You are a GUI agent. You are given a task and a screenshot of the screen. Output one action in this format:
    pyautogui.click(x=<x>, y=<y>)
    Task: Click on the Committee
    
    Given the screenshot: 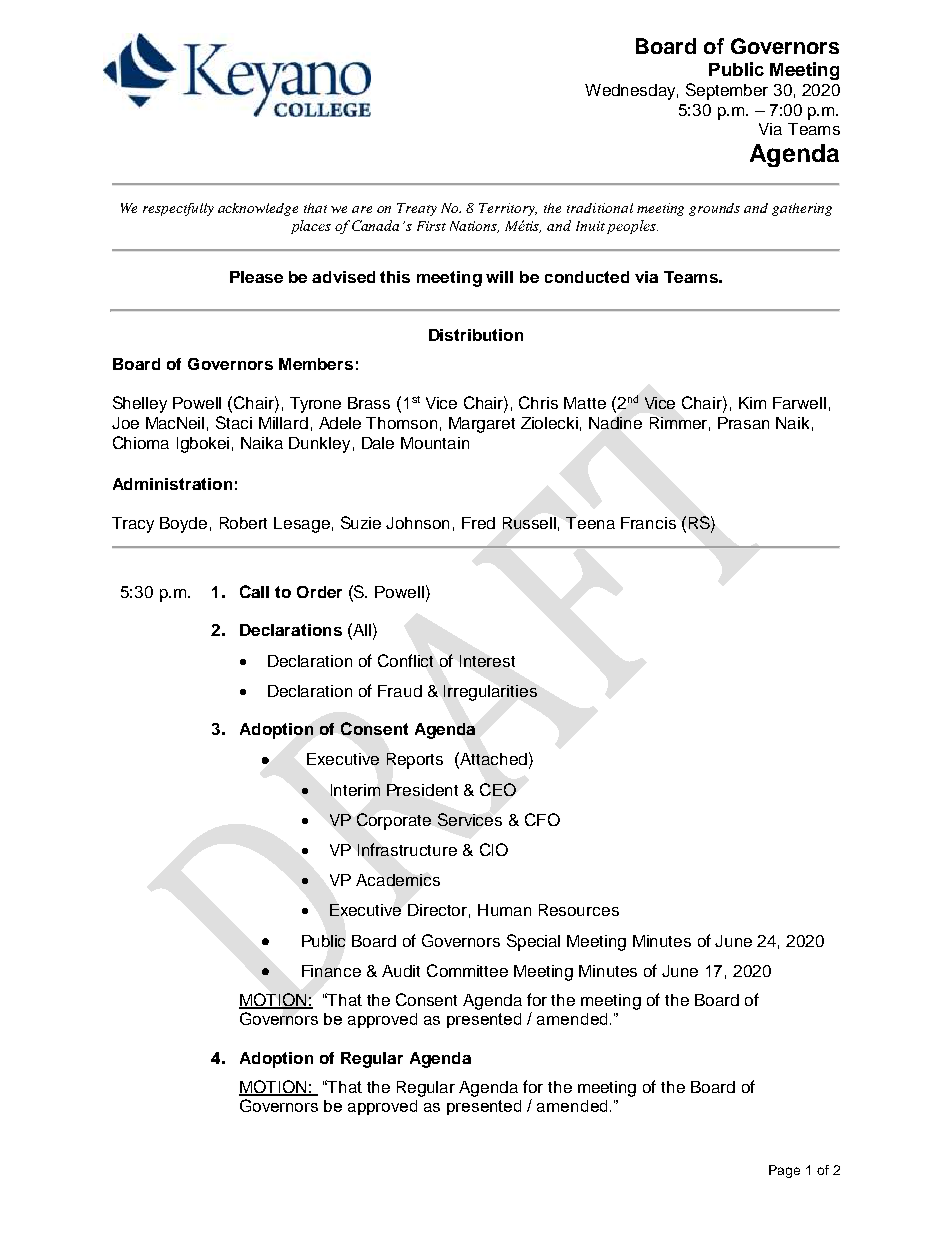 What is the action you would take?
    pyautogui.click(x=467, y=970)
